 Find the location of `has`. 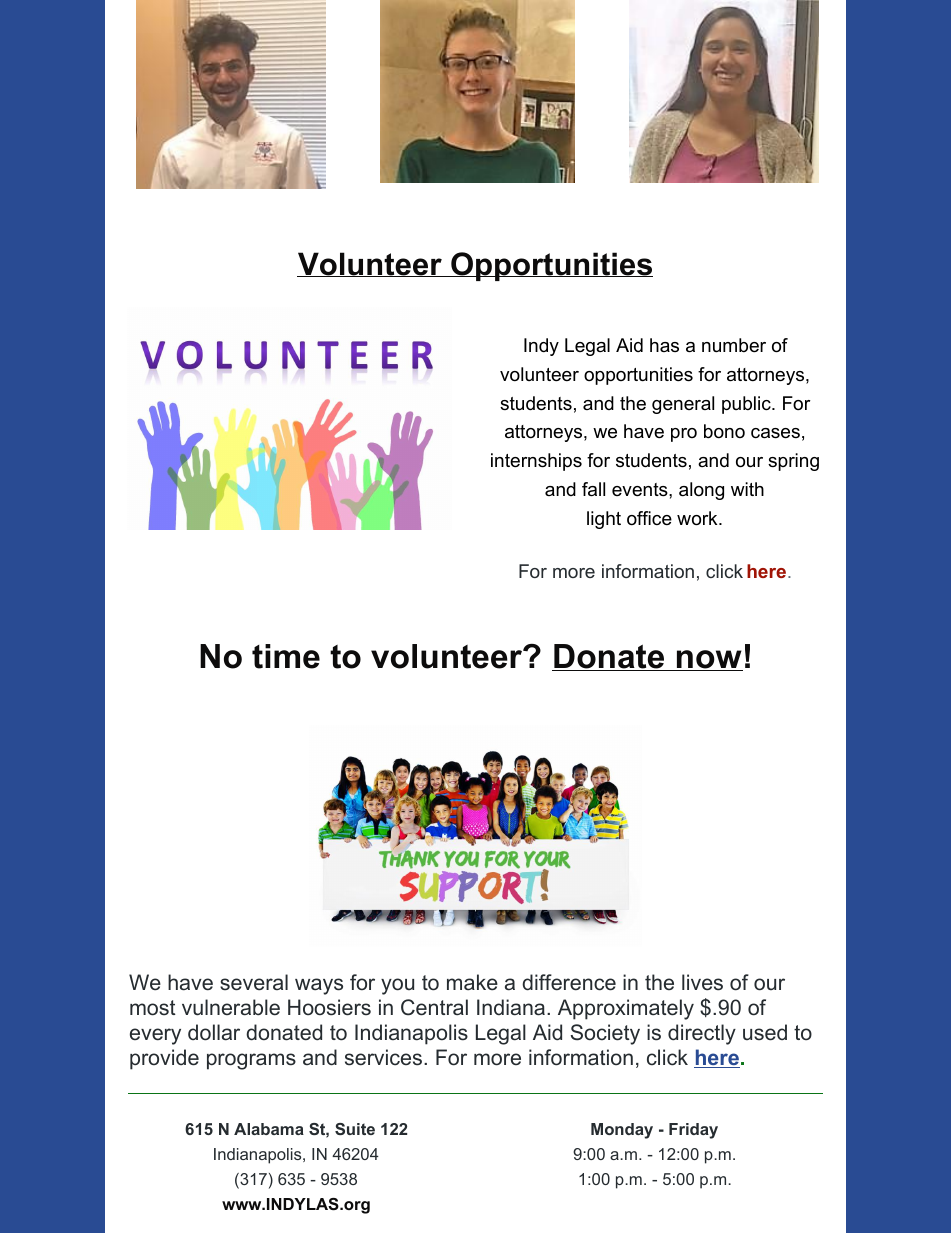

has is located at coordinates (664, 345).
